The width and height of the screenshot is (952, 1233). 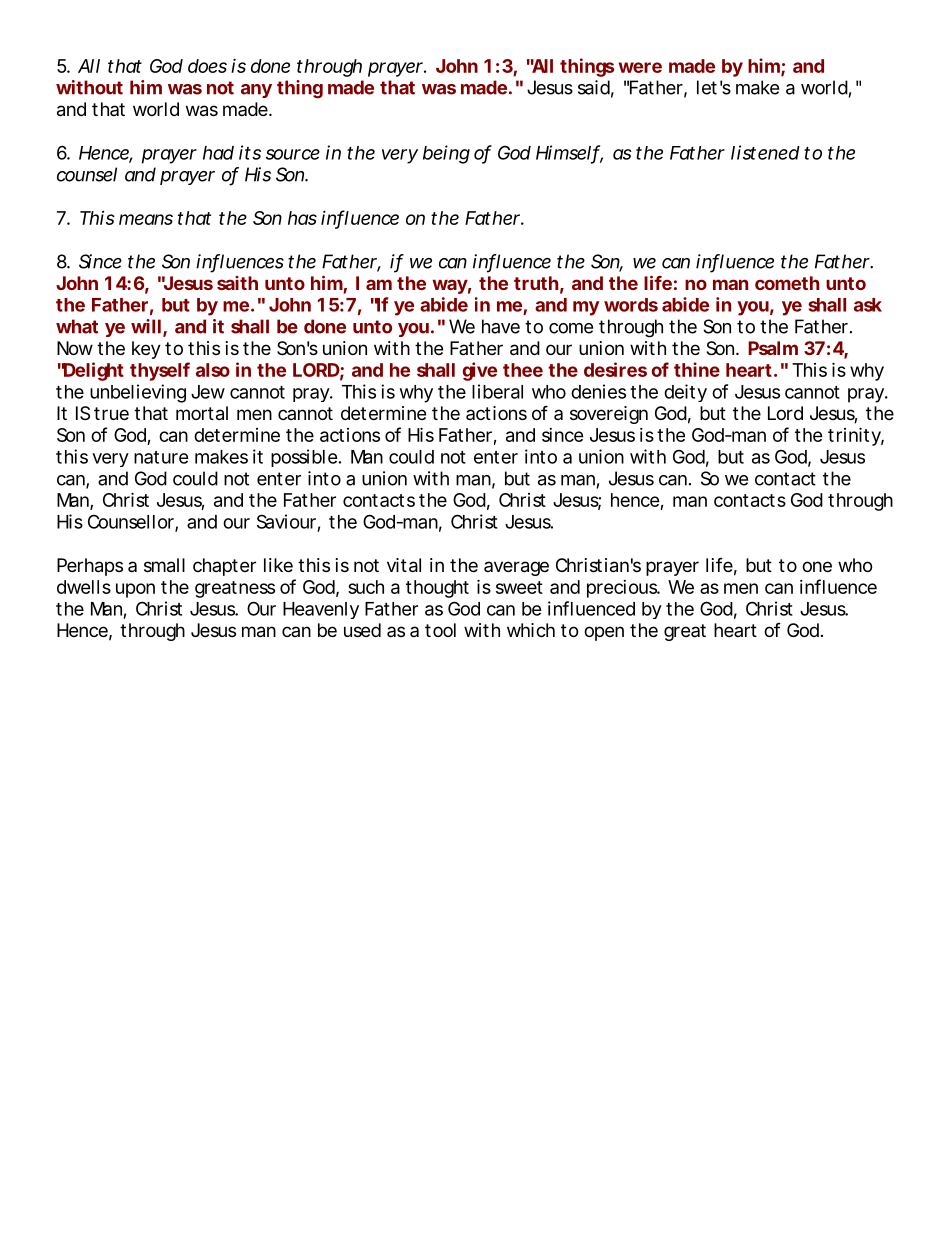 What do you see at coordinates (773, 348) in the screenshot?
I see `Psalm` at bounding box center [773, 348].
